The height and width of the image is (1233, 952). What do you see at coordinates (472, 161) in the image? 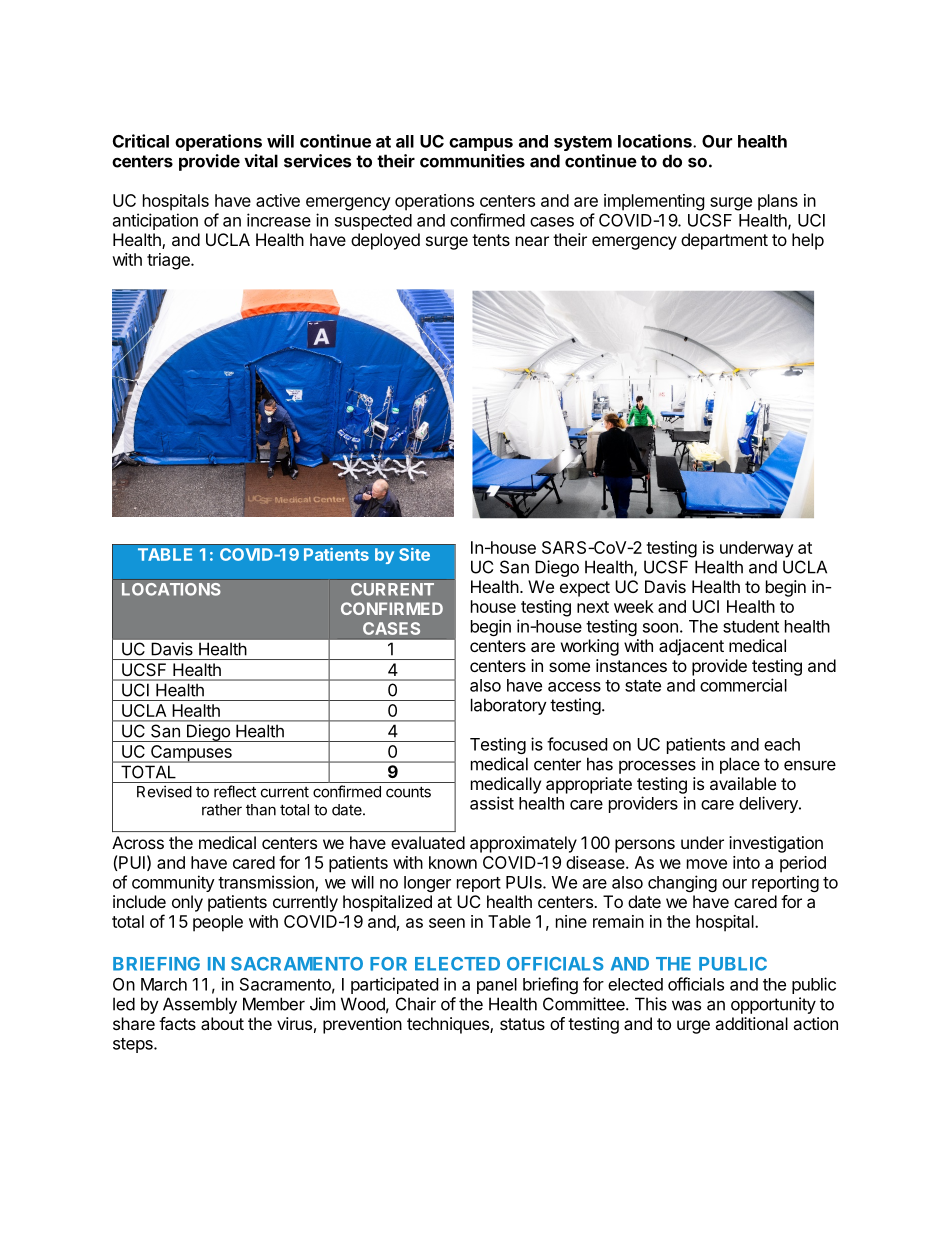
I see `communities` at bounding box center [472, 161].
